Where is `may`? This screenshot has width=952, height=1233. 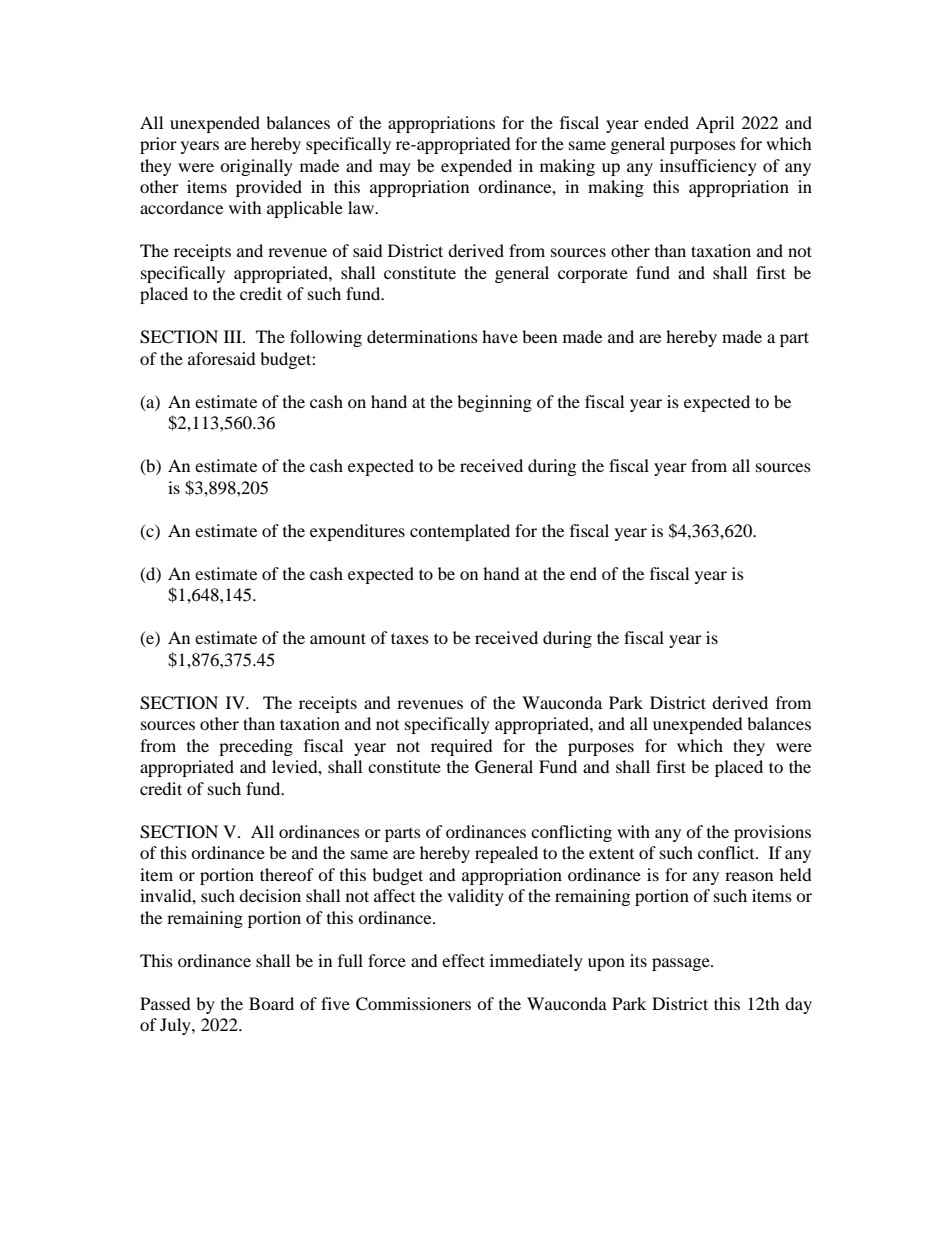
may is located at coordinates (395, 169).
